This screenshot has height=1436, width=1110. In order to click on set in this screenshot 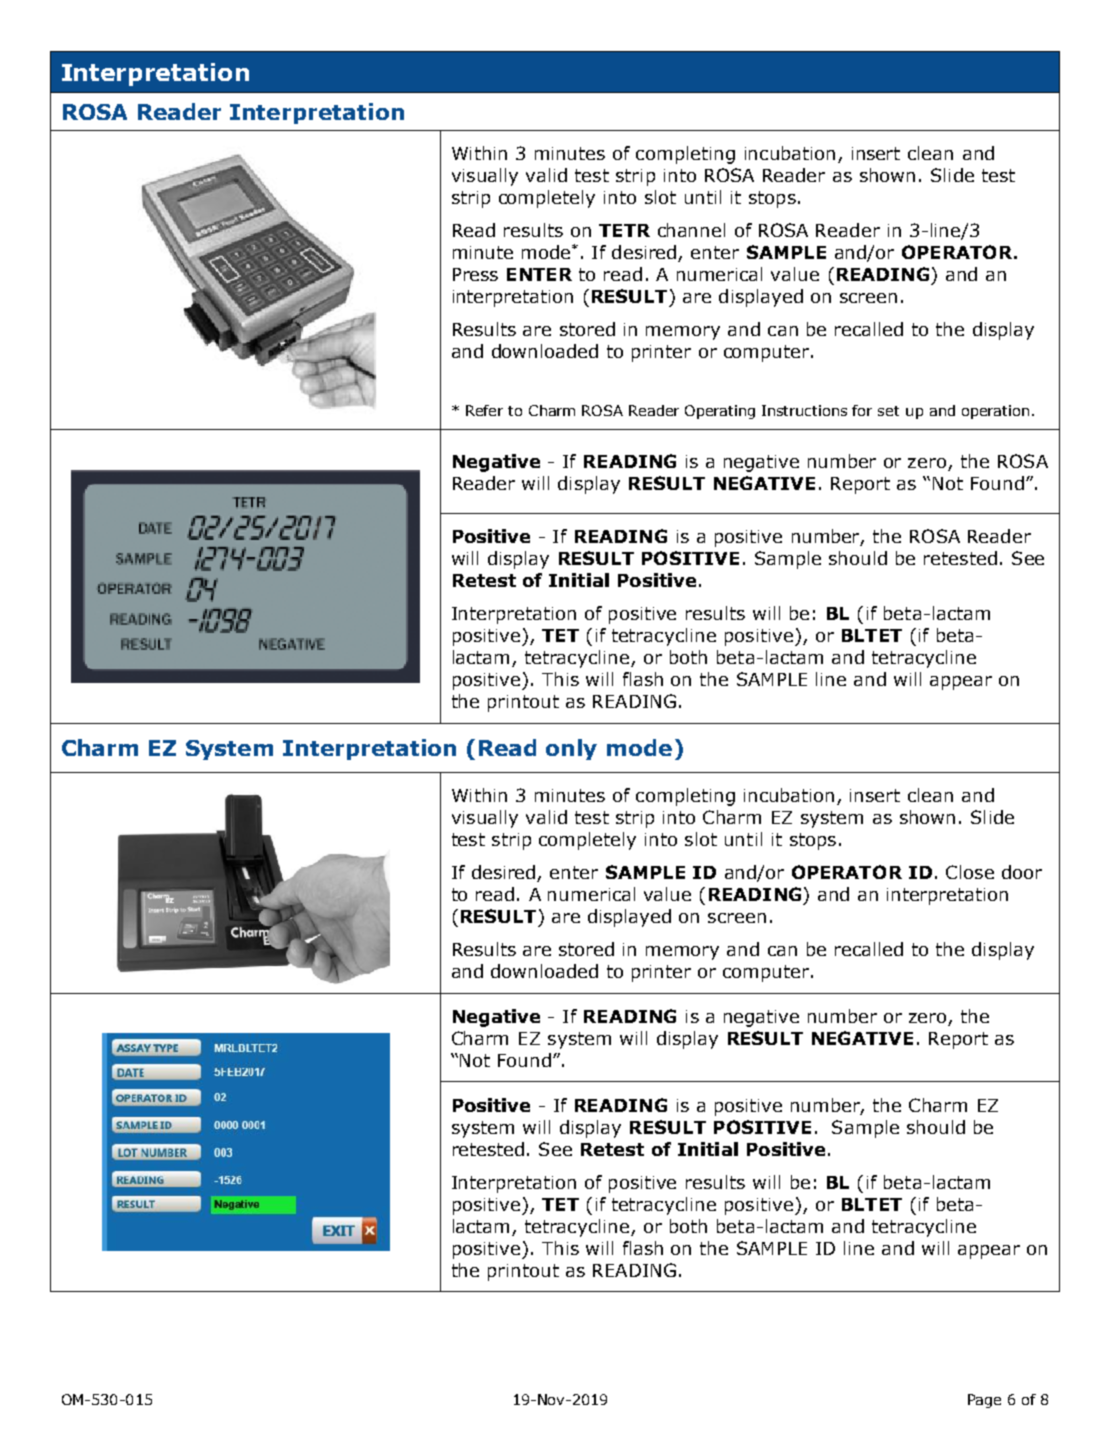, I will do `click(888, 411)`.
